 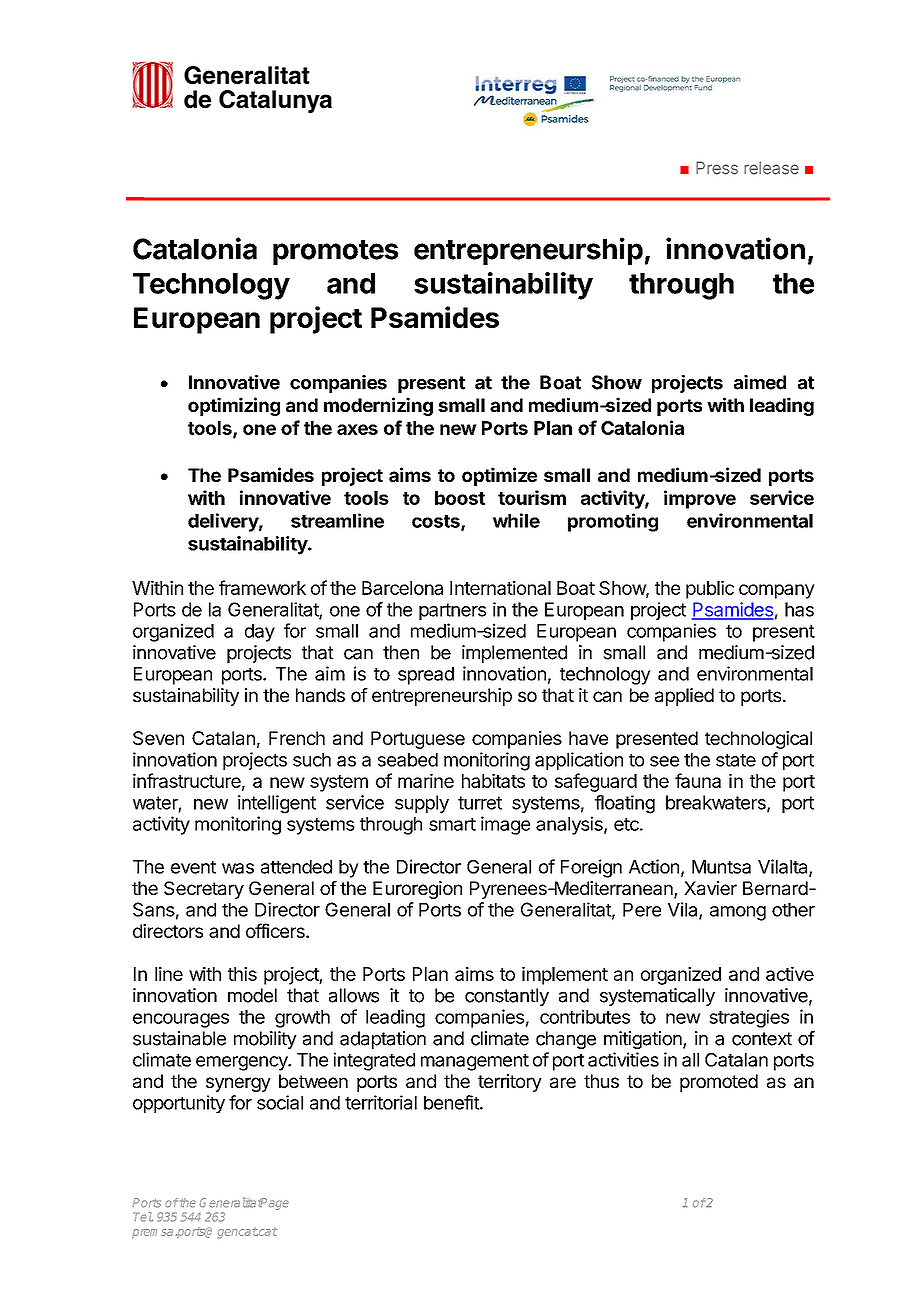 I want to click on optimize, so click(x=499, y=476).
